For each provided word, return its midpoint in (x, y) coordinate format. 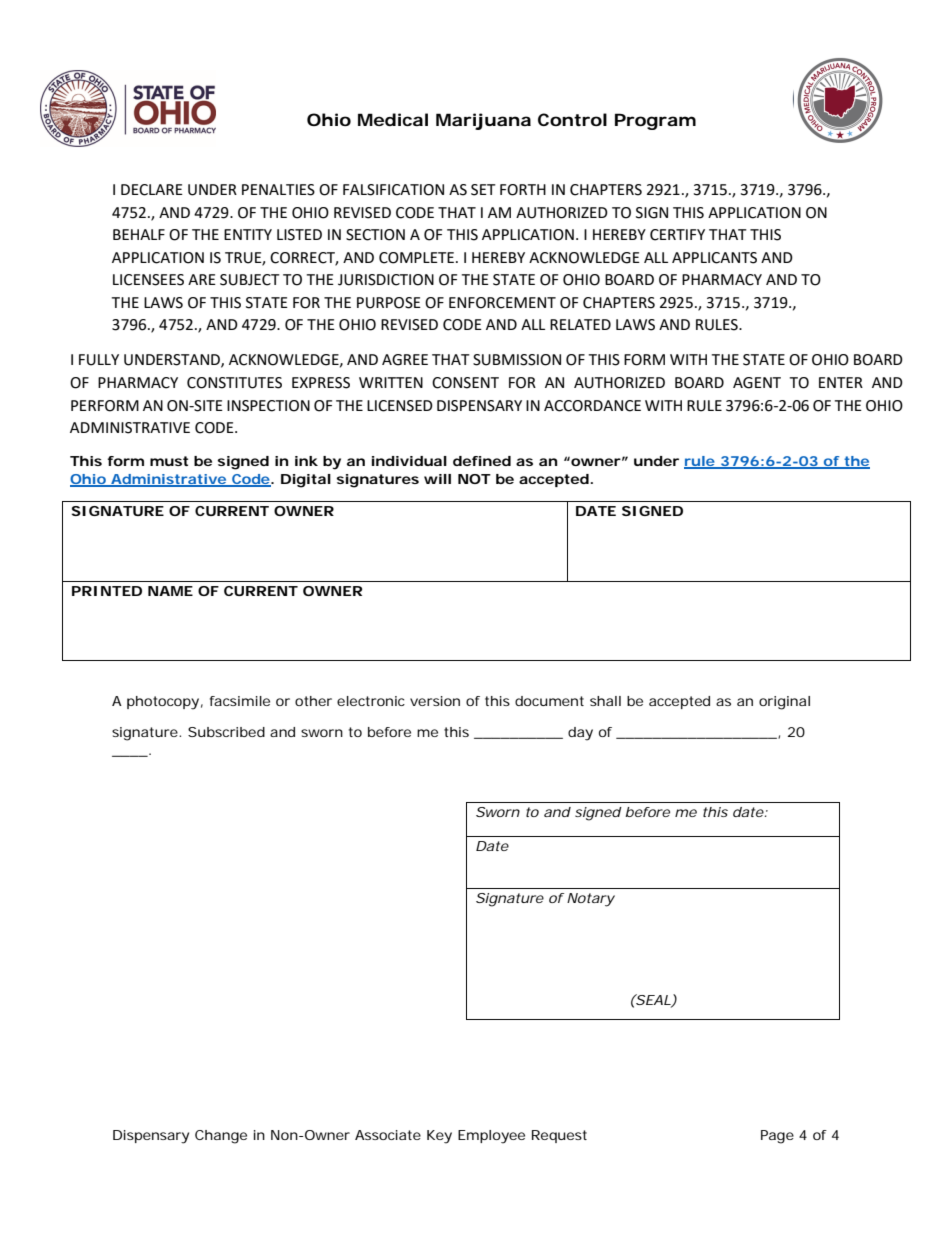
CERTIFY (677, 235)
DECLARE (152, 190)
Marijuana (483, 121)
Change (221, 1137)
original (784, 703)
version (435, 701)
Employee (491, 1137)
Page (777, 1137)
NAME (170, 591)
